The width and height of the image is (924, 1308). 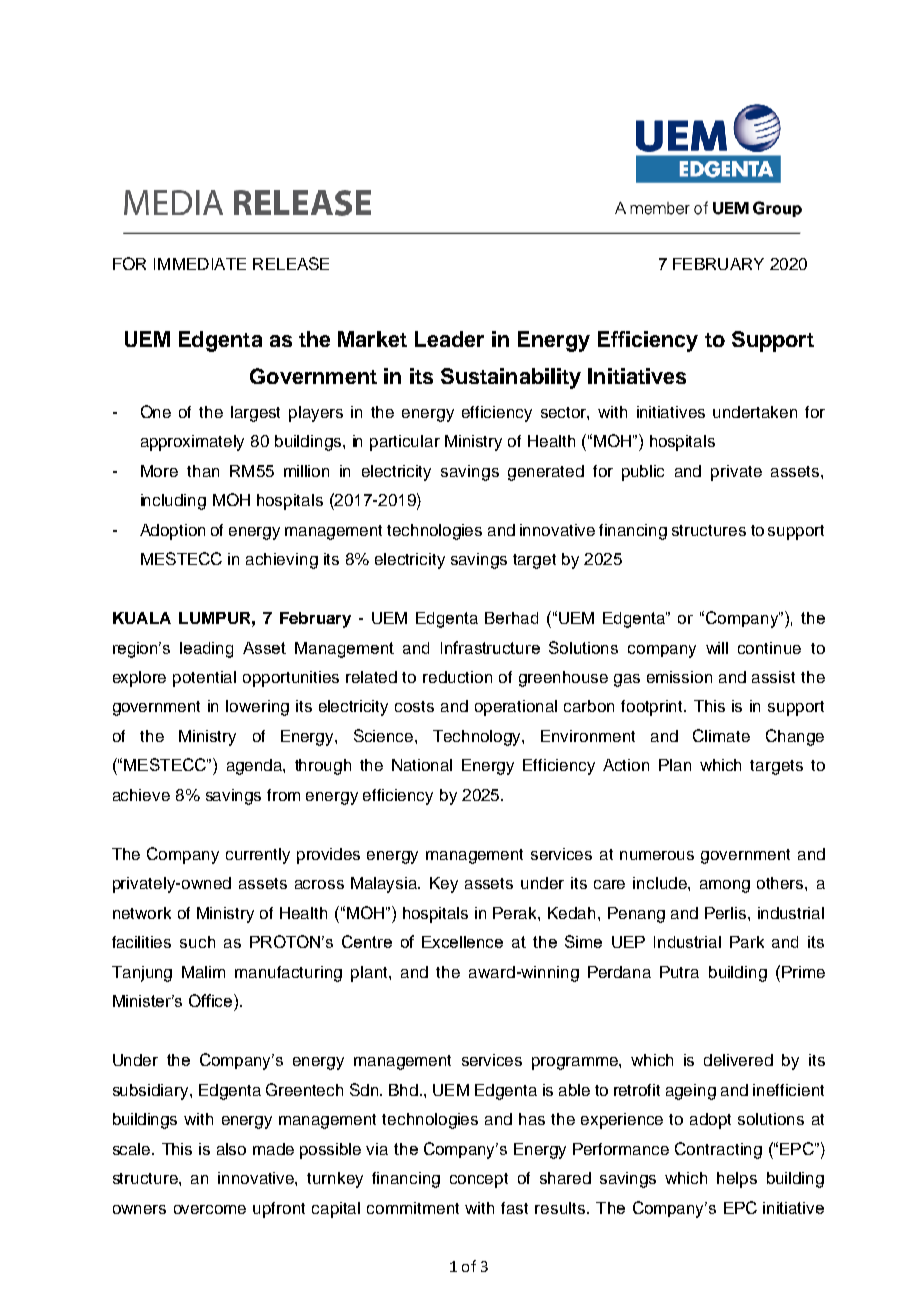 I want to click on concept, so click(x=479, y=1180).
